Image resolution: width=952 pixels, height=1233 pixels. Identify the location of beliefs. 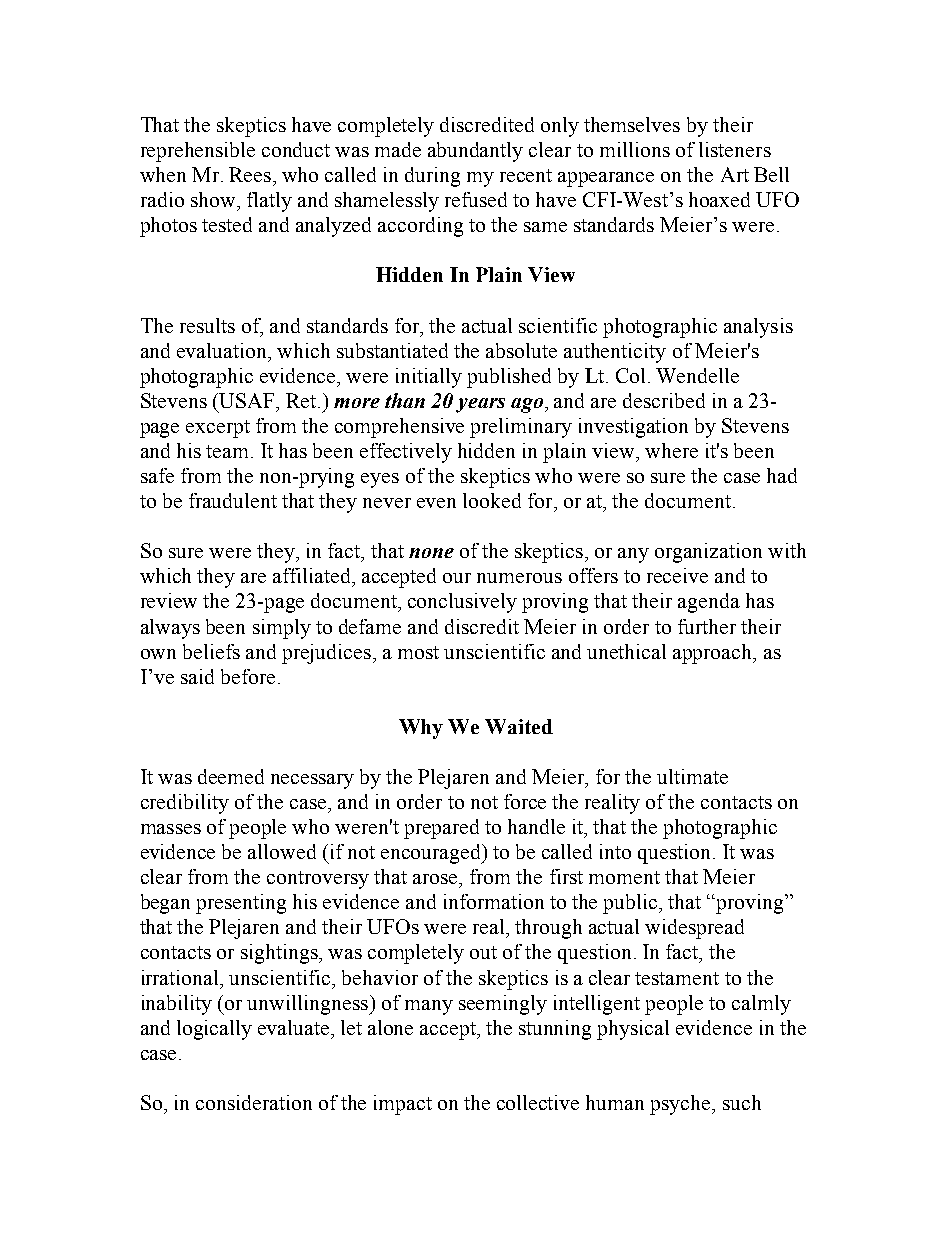
(211, 651).
